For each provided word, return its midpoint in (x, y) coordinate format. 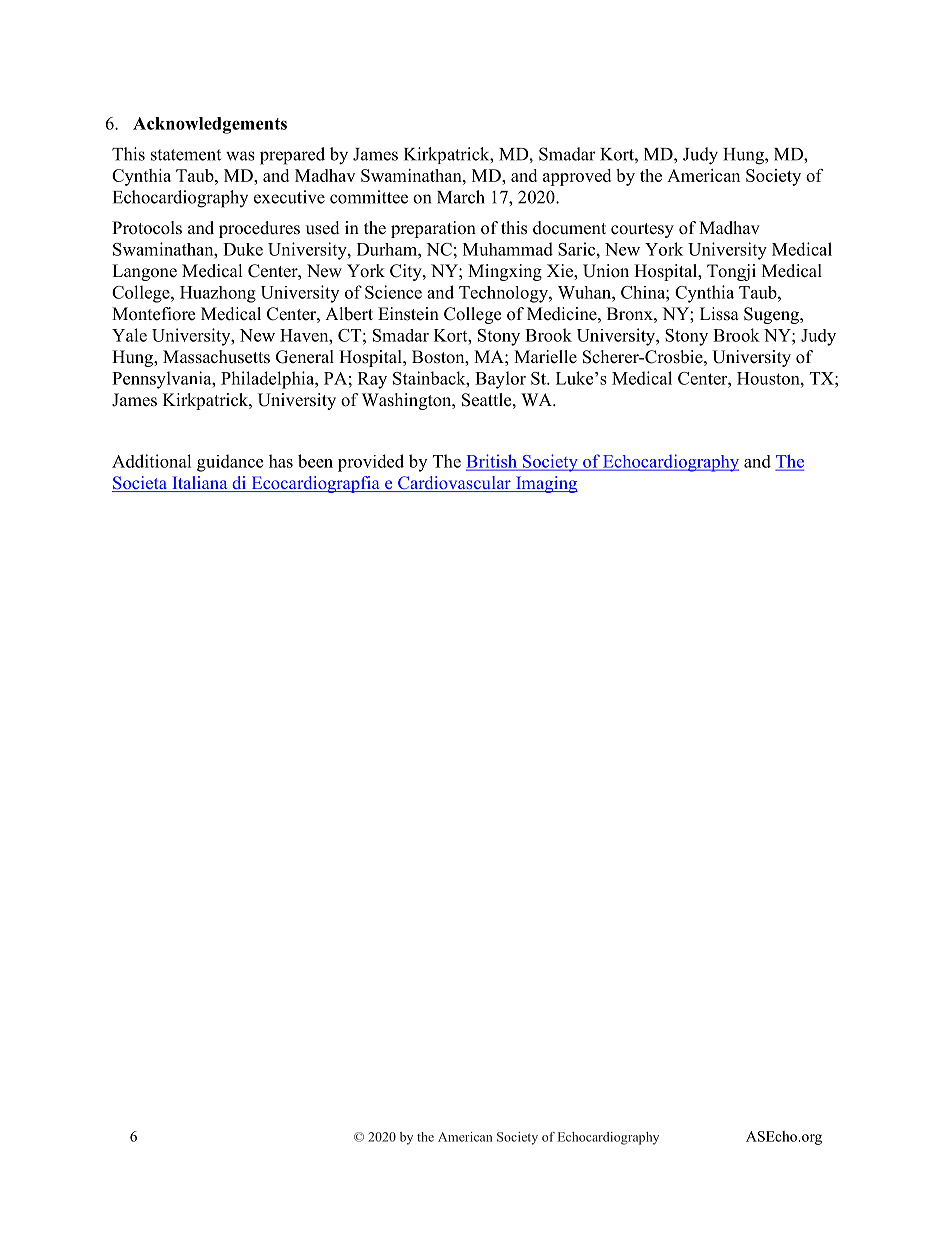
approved (577, 177)
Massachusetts (216, 357)
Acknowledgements (210, 125)
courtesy (642, 230)
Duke (243, 249)
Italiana (200, 484)
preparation (433, 229)
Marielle (545, 357)
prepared (292, 156)
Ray (372, 380)
